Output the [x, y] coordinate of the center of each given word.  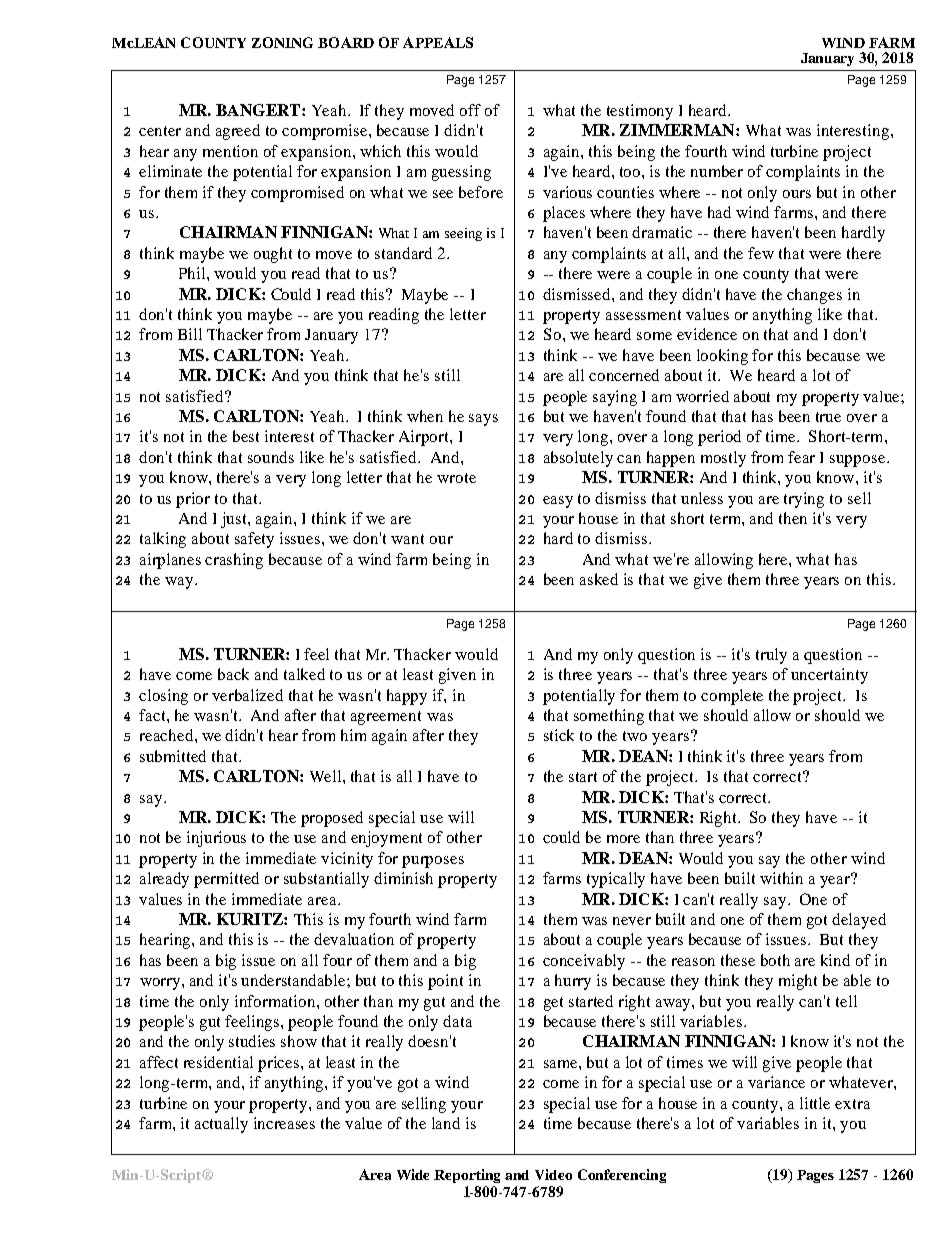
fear [801, 457]
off [470, 110]
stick [559, 735]
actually [221, 1125]
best [246, 436]
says [483, 420]
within [781, 878]
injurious [216, 839]
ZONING [282, 42]
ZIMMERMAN [678, 130]
